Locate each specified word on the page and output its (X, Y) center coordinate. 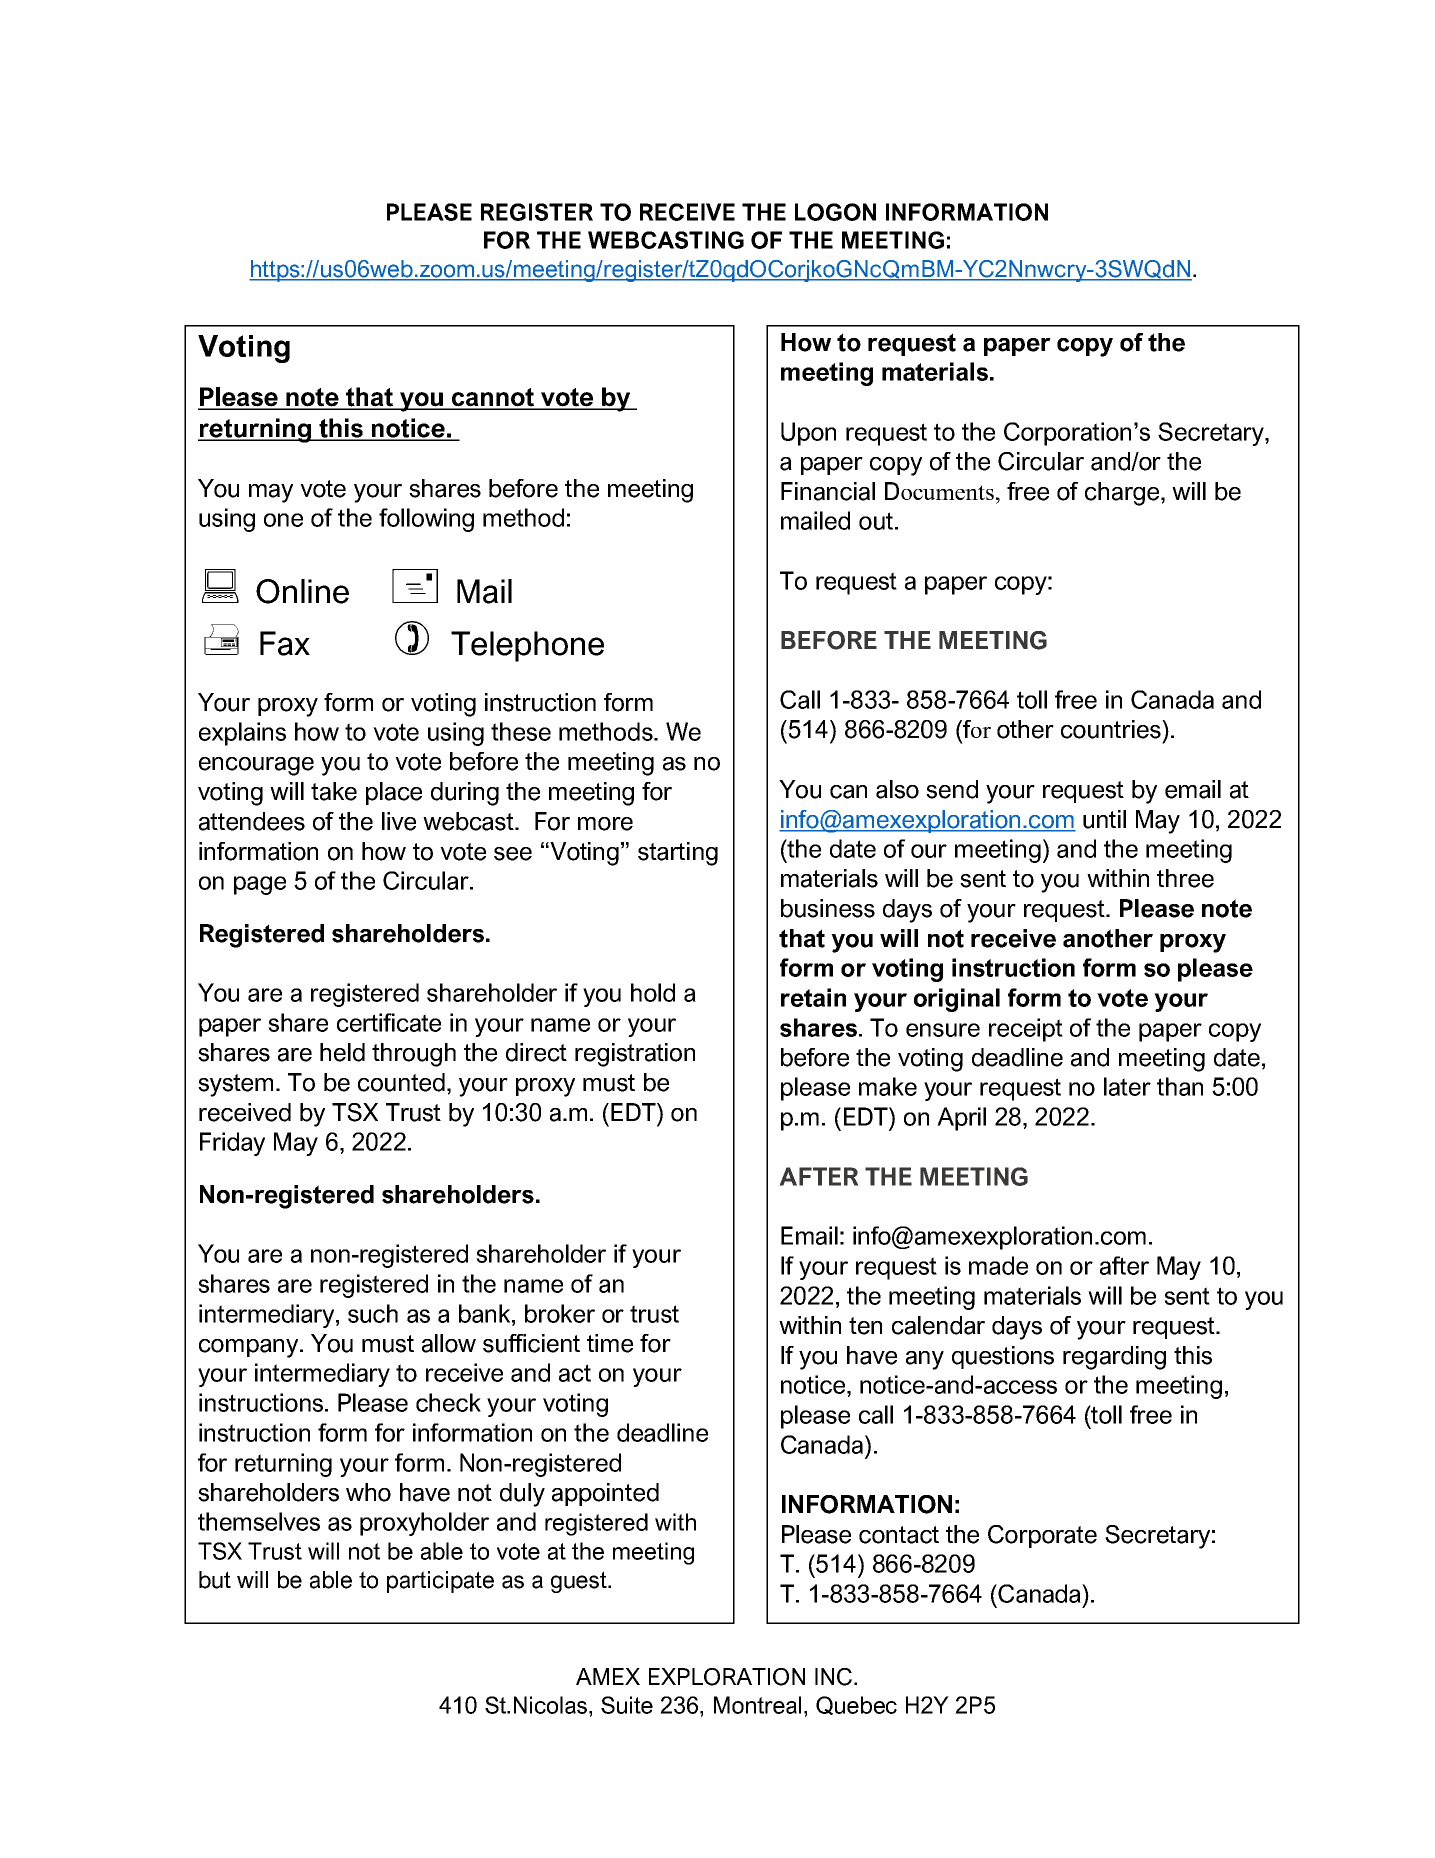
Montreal (757, 1705)
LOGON (835, 212)
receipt (1026, 1030)
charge (1123, 494)
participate (440, 1582)
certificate (389, 1022)
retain (813, 997)
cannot (492, 398)
